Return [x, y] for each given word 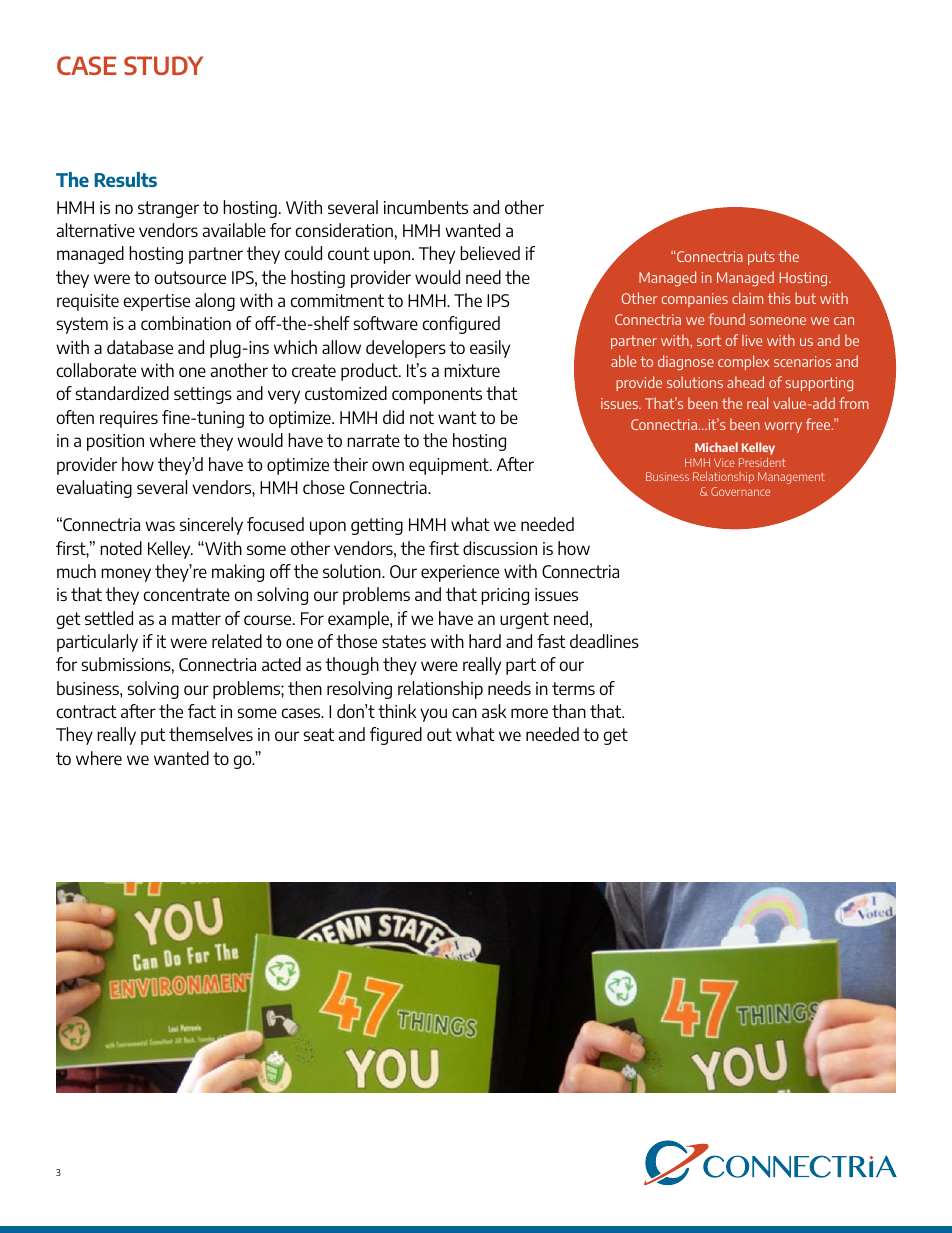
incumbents [426, 207]
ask [494, 711]
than [569, 711]
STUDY [163, 65]
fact [202, 711]
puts [761, 258]
